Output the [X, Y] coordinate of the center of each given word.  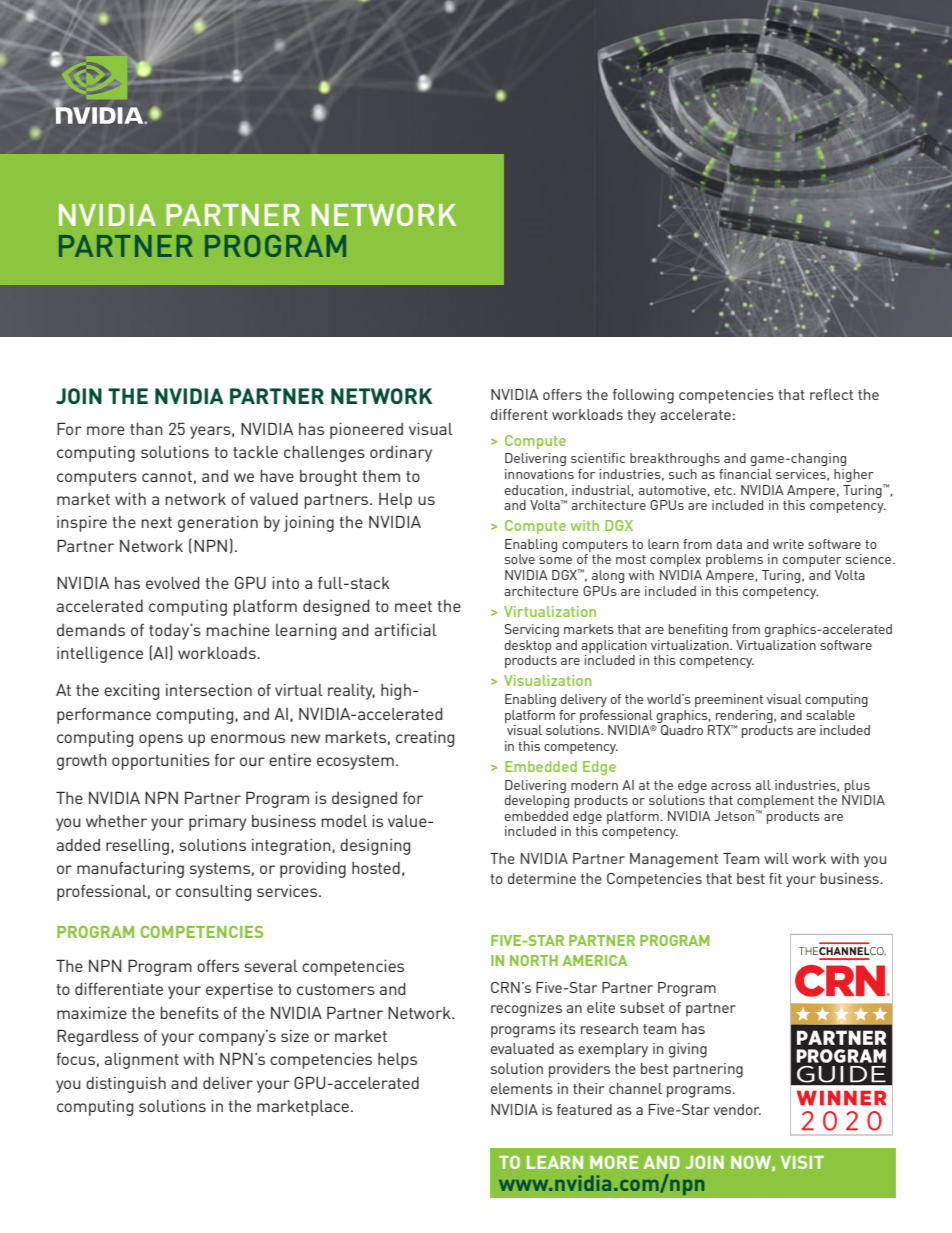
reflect [831, 394]
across [731, 786]
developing [536, 801]
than [146, 429]
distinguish [126, 1085]
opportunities [161, 762]
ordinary [401, 454]
